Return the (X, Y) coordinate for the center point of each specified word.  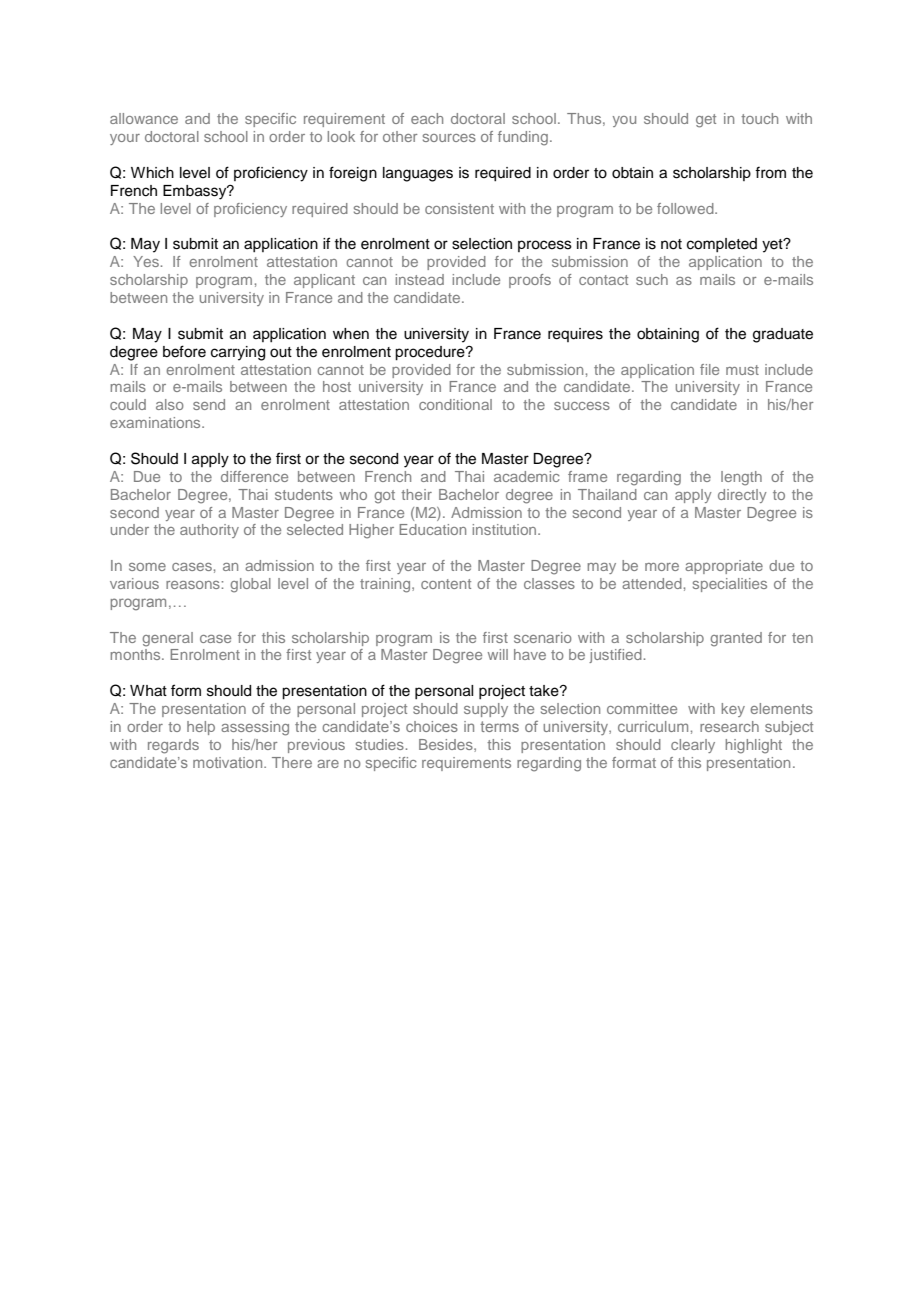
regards (173, 746)
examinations (156, 422)
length (741, 478)
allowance (144, 118)
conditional (455, 404)
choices (432, 726)
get (706, 121)
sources (449, 138)
